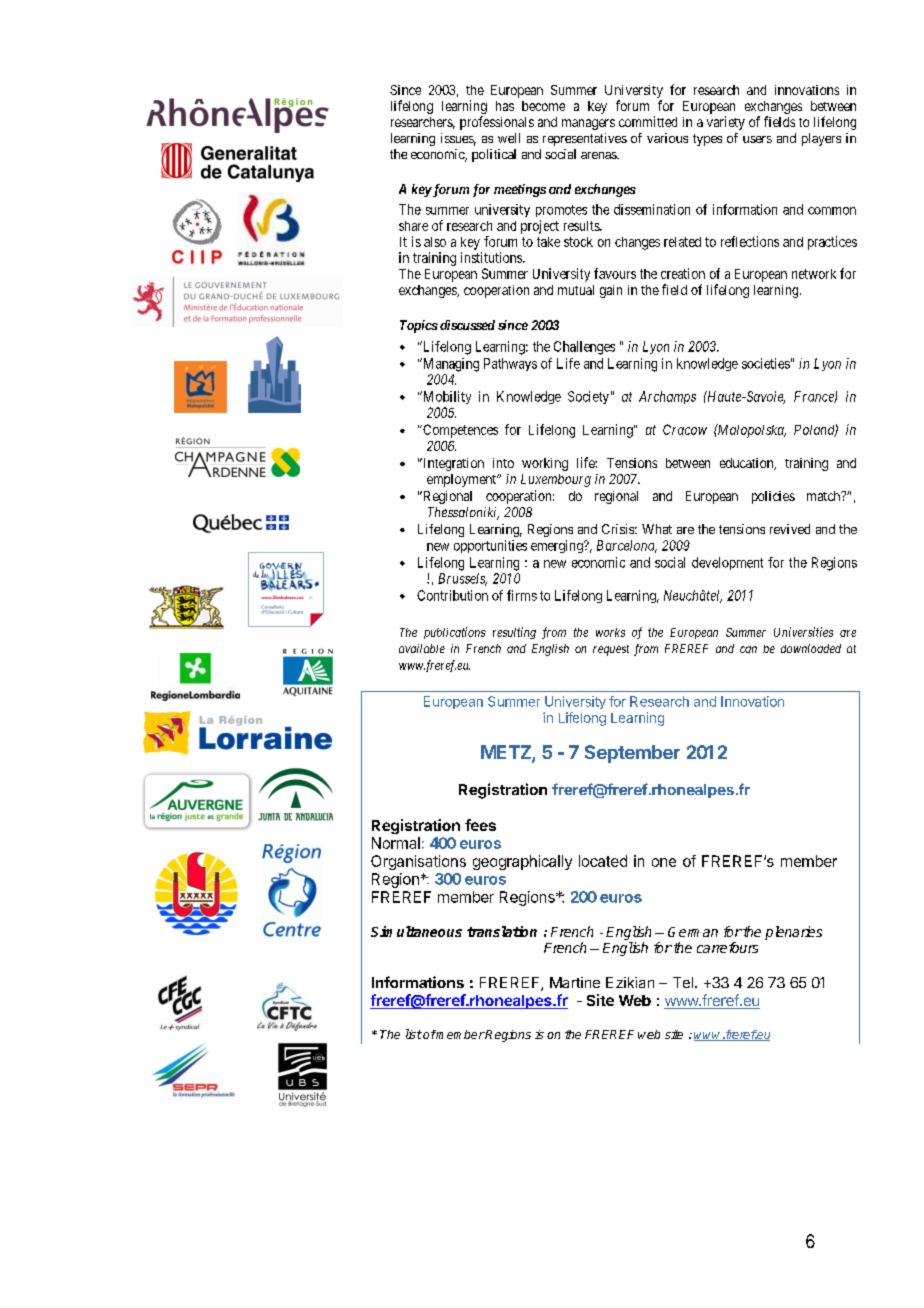  What do you see at coordinates (603, 861) in the screenshot?
I see `located` at bounding box center [603, 861].
